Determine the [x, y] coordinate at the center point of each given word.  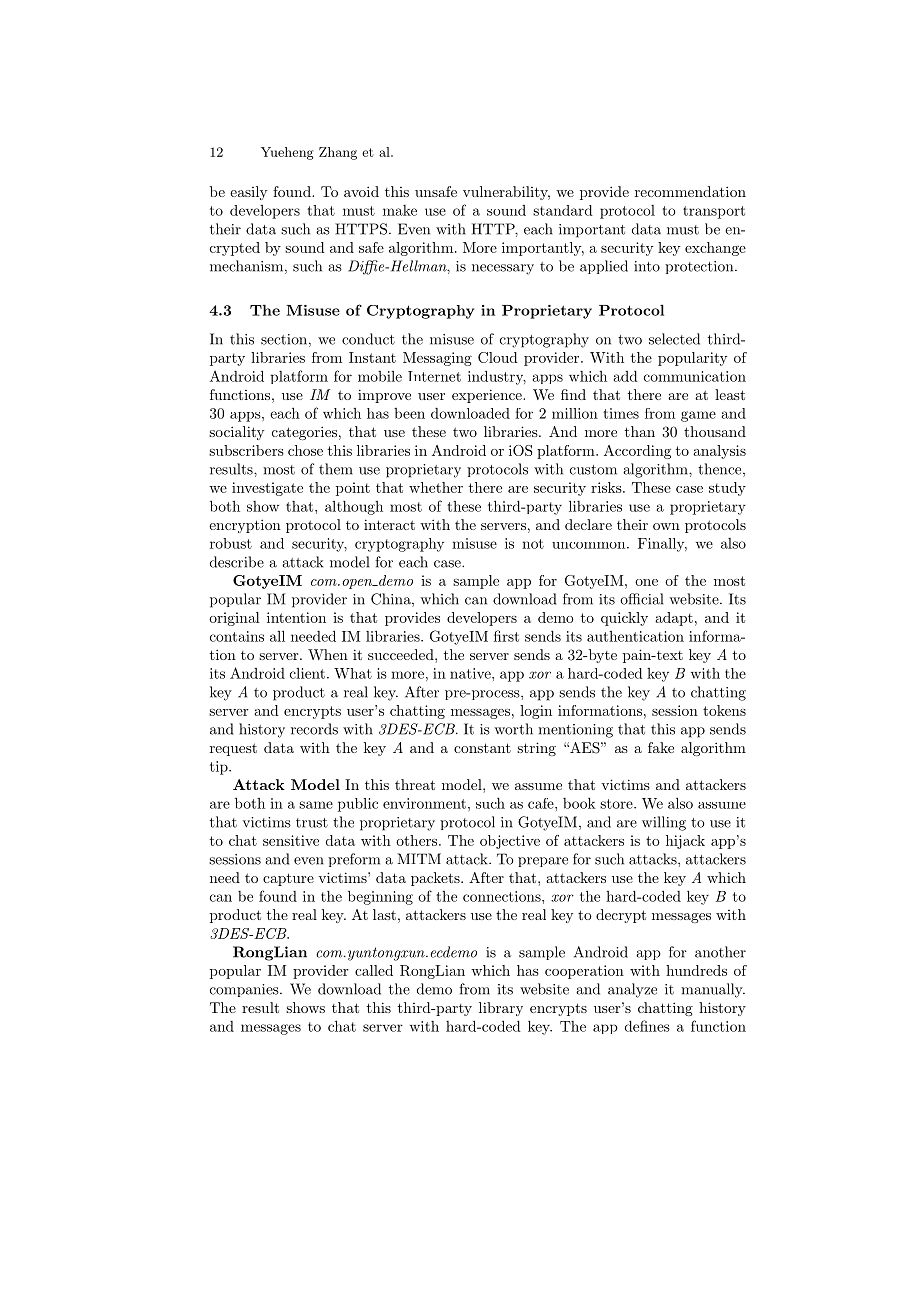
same [316, 805]
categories [304, 433]
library [501, 1009]
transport [714, 212]
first [506, 636]
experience [488, 396]
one [646, 582]
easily [248, 193]
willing [664, 823]
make [400, 210]
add [626, 376]
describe [237, 562]
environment [424, 803]
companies [245, 990]
